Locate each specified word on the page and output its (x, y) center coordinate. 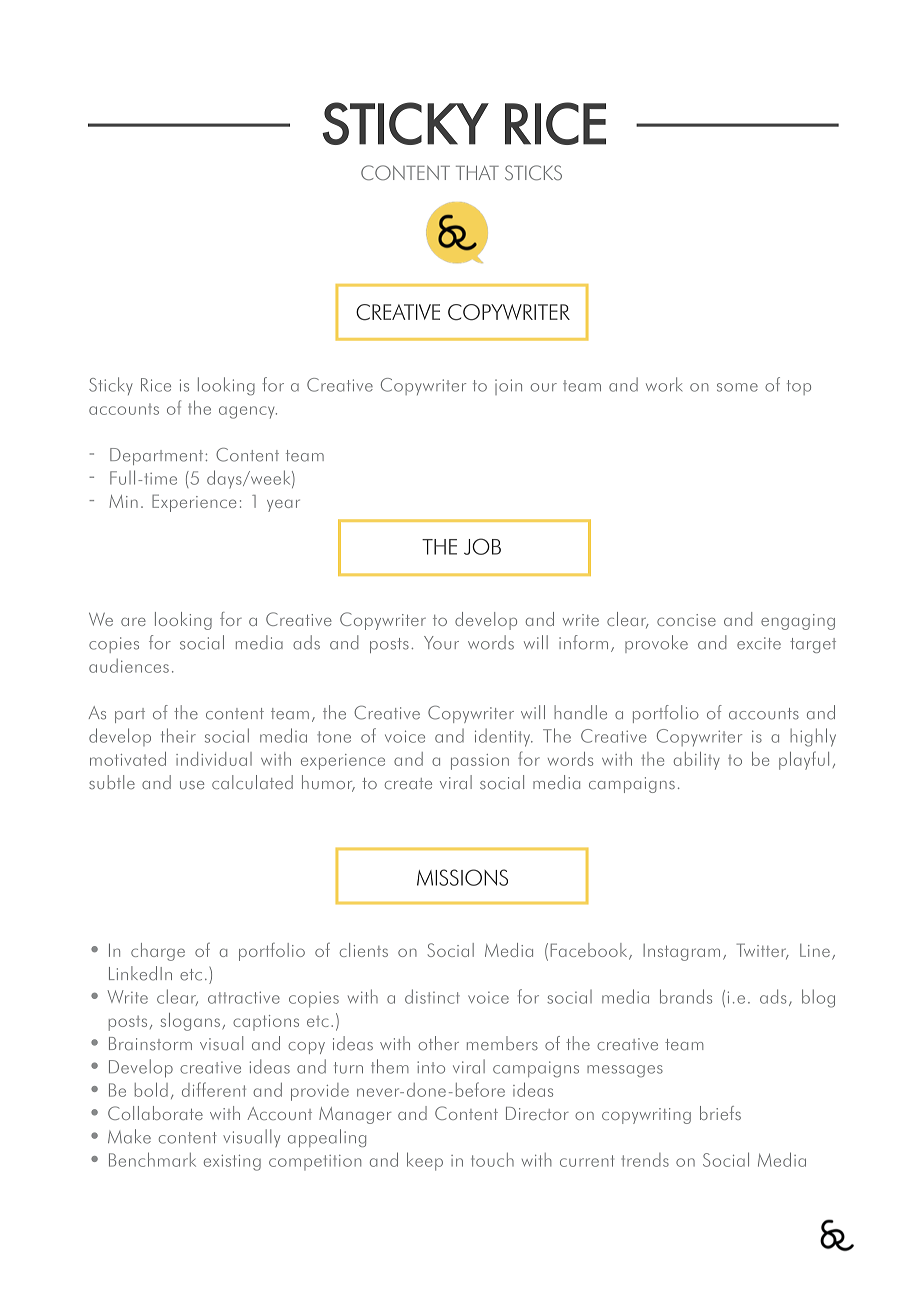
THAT (477, 173)
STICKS (533, 173)
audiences (129, 666)
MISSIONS (462, 877)
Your (441, 643)
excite (759, 643)
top (799, 387)
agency (248, 412)
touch (492, 1160)
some (737, 387)
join (508, 387)
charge (158, 952)
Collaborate (155, 1113)
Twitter (763, 951)
